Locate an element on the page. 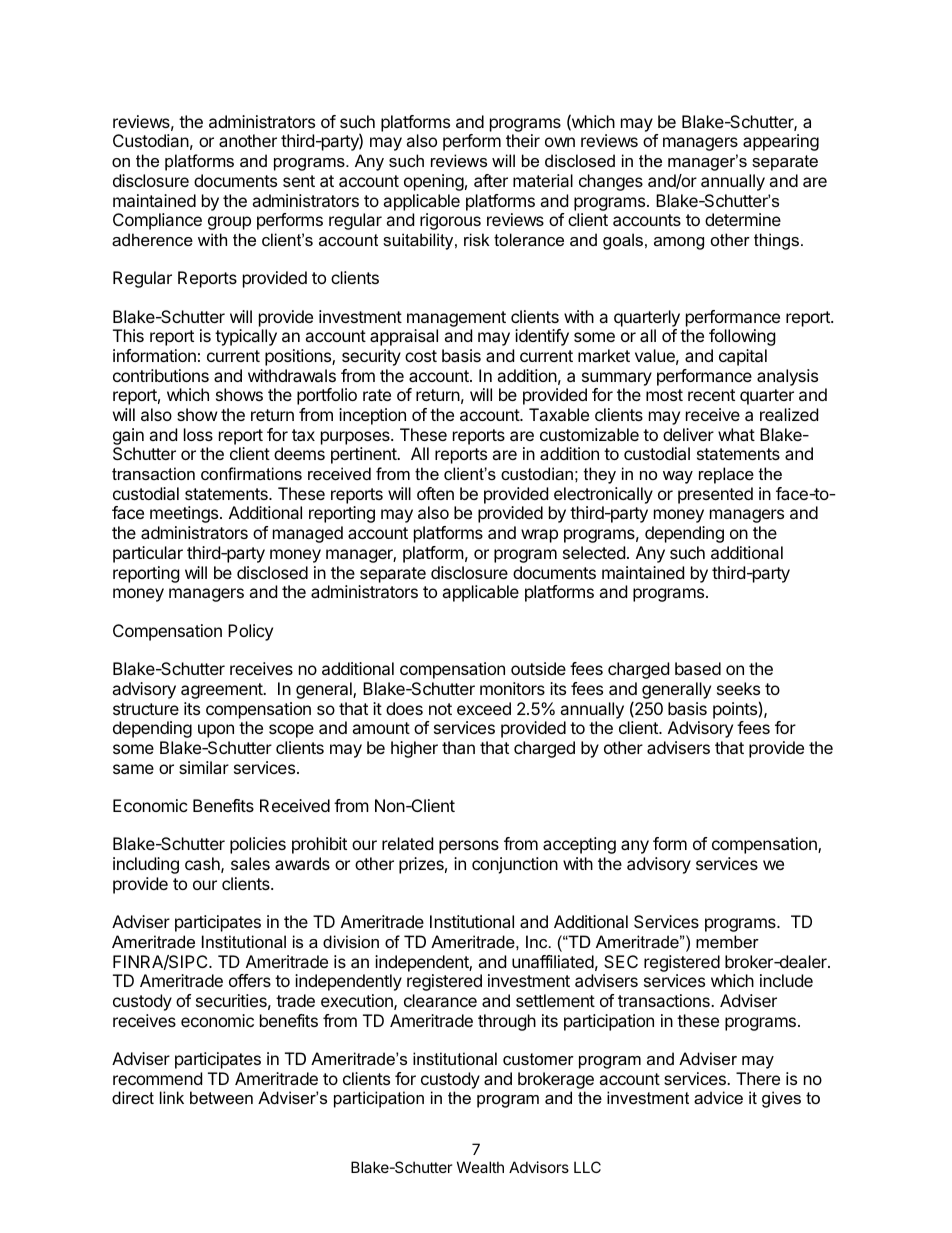 The width and height of the page is (952, 1233). monitors is located at coordinates (512, 688).
